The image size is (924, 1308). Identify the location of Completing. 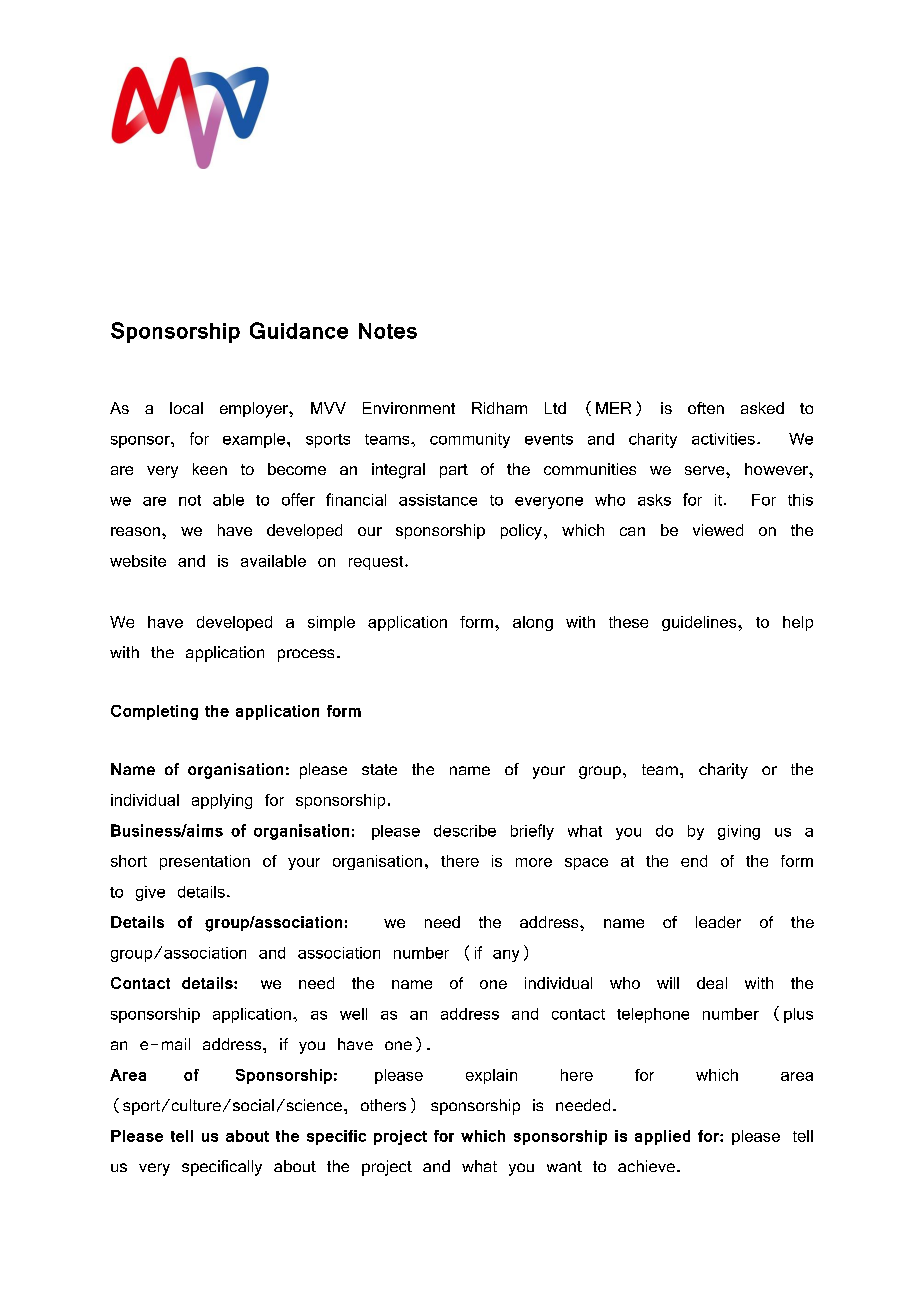
(154, 712).
